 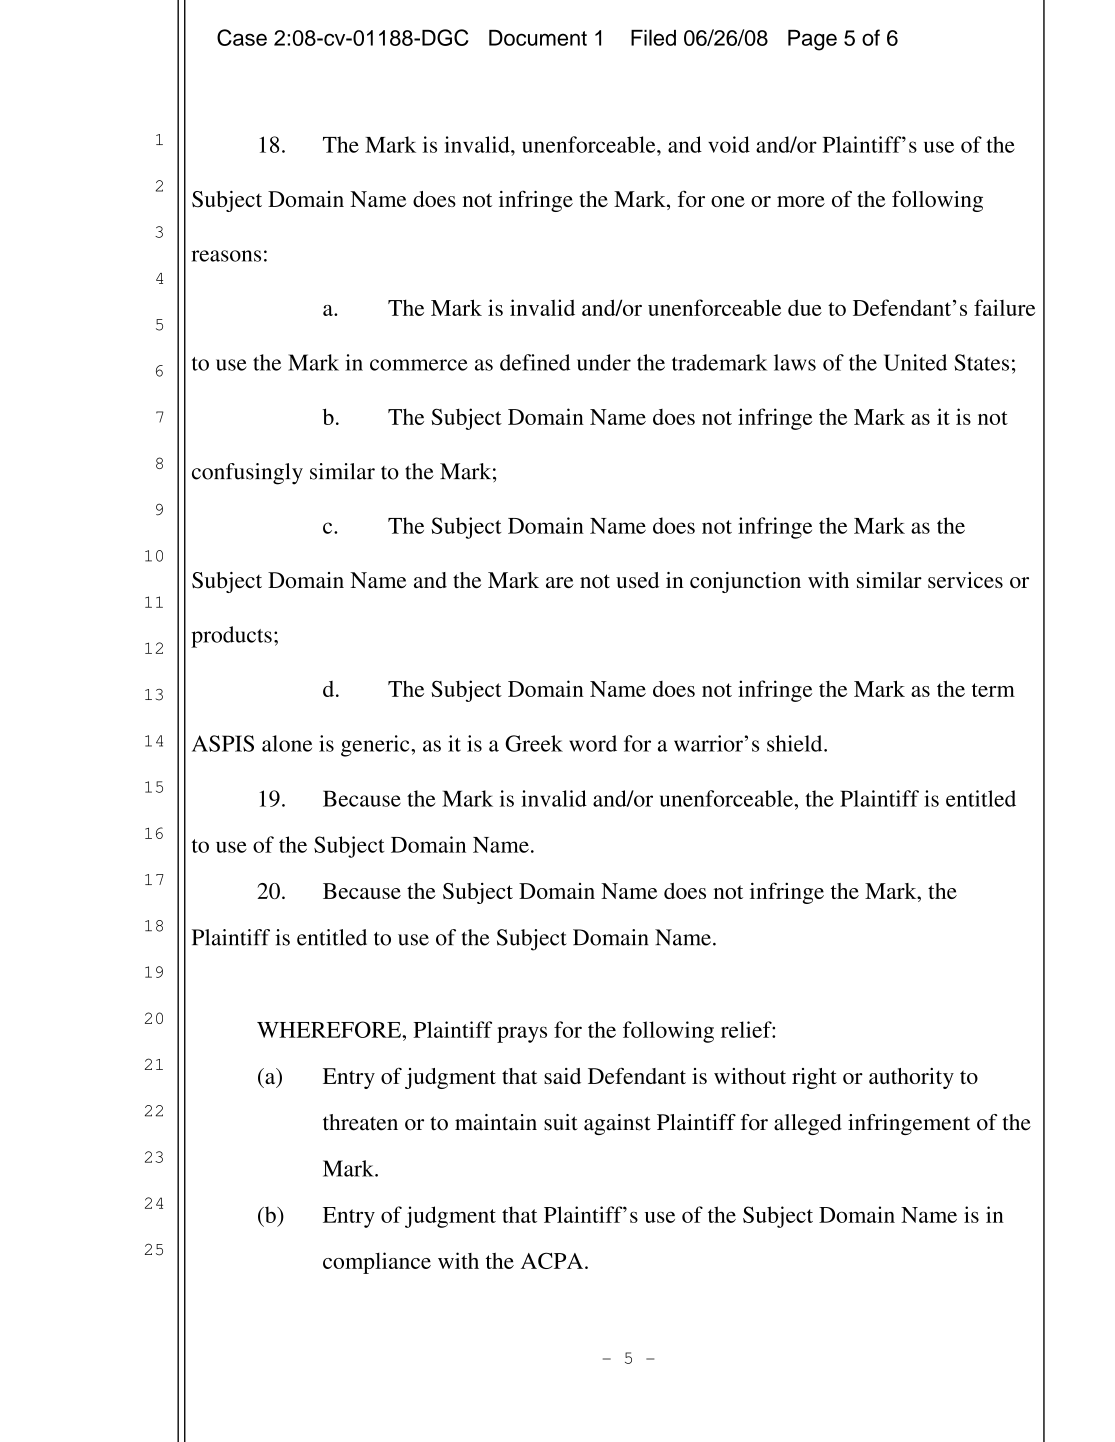 I want to click on compliance, so click(x=377, y=1263).
